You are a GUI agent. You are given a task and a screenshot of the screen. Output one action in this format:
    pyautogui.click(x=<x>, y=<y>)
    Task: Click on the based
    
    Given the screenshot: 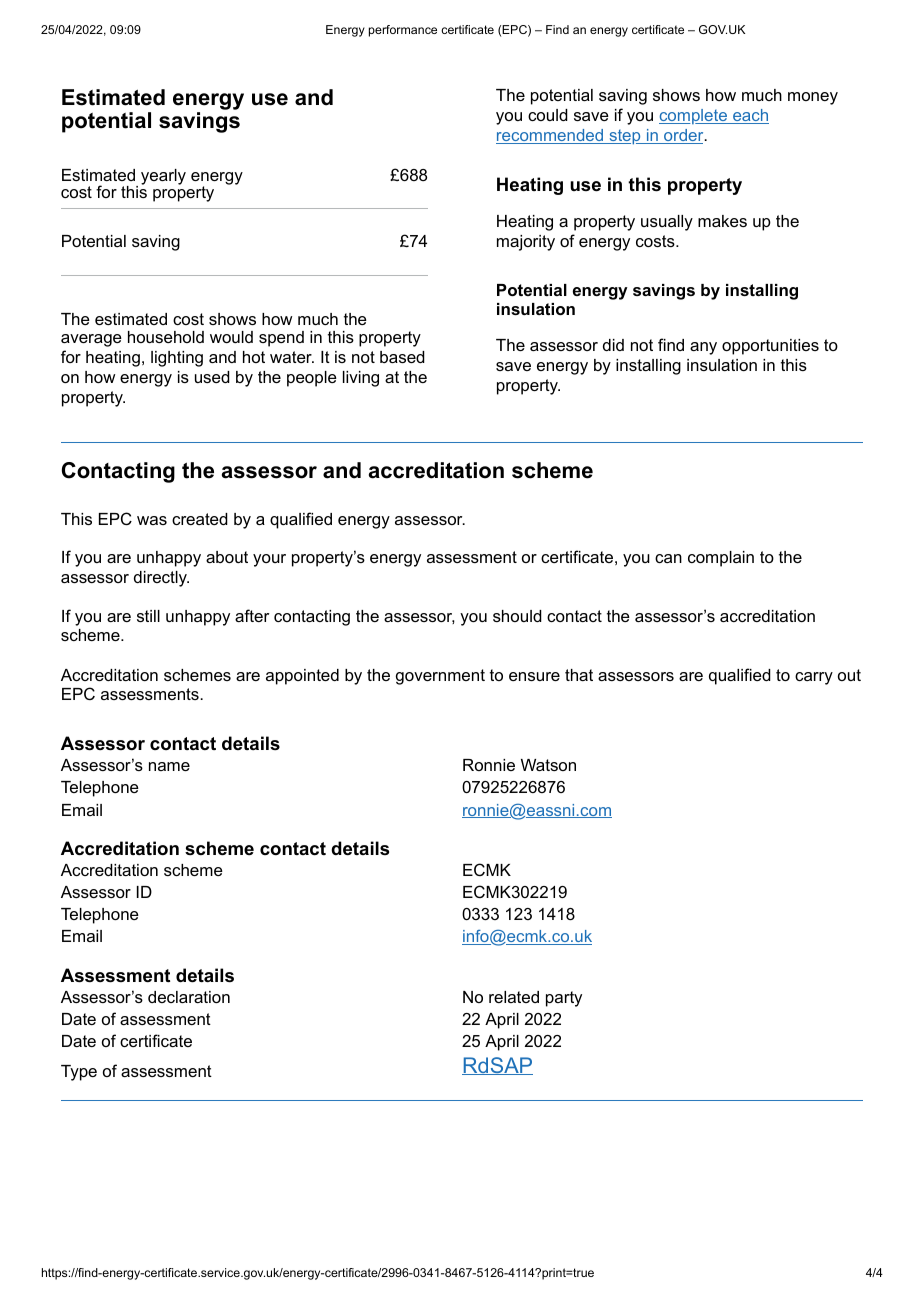 What is the action you would take?
    pyautogui.click(x=402, y=357)
